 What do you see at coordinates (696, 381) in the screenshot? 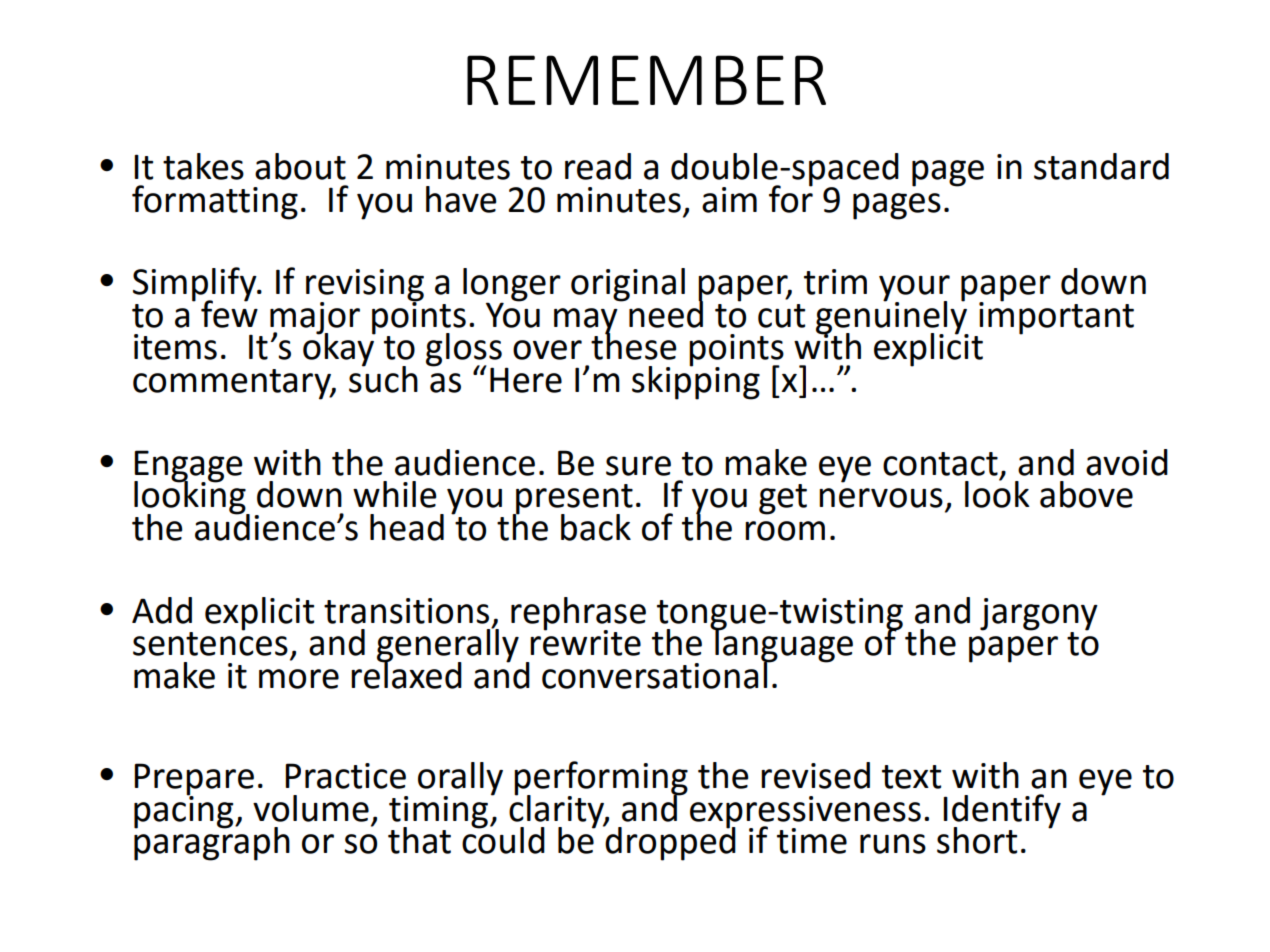
I see `skipping` at bounding box center [696, 381].
